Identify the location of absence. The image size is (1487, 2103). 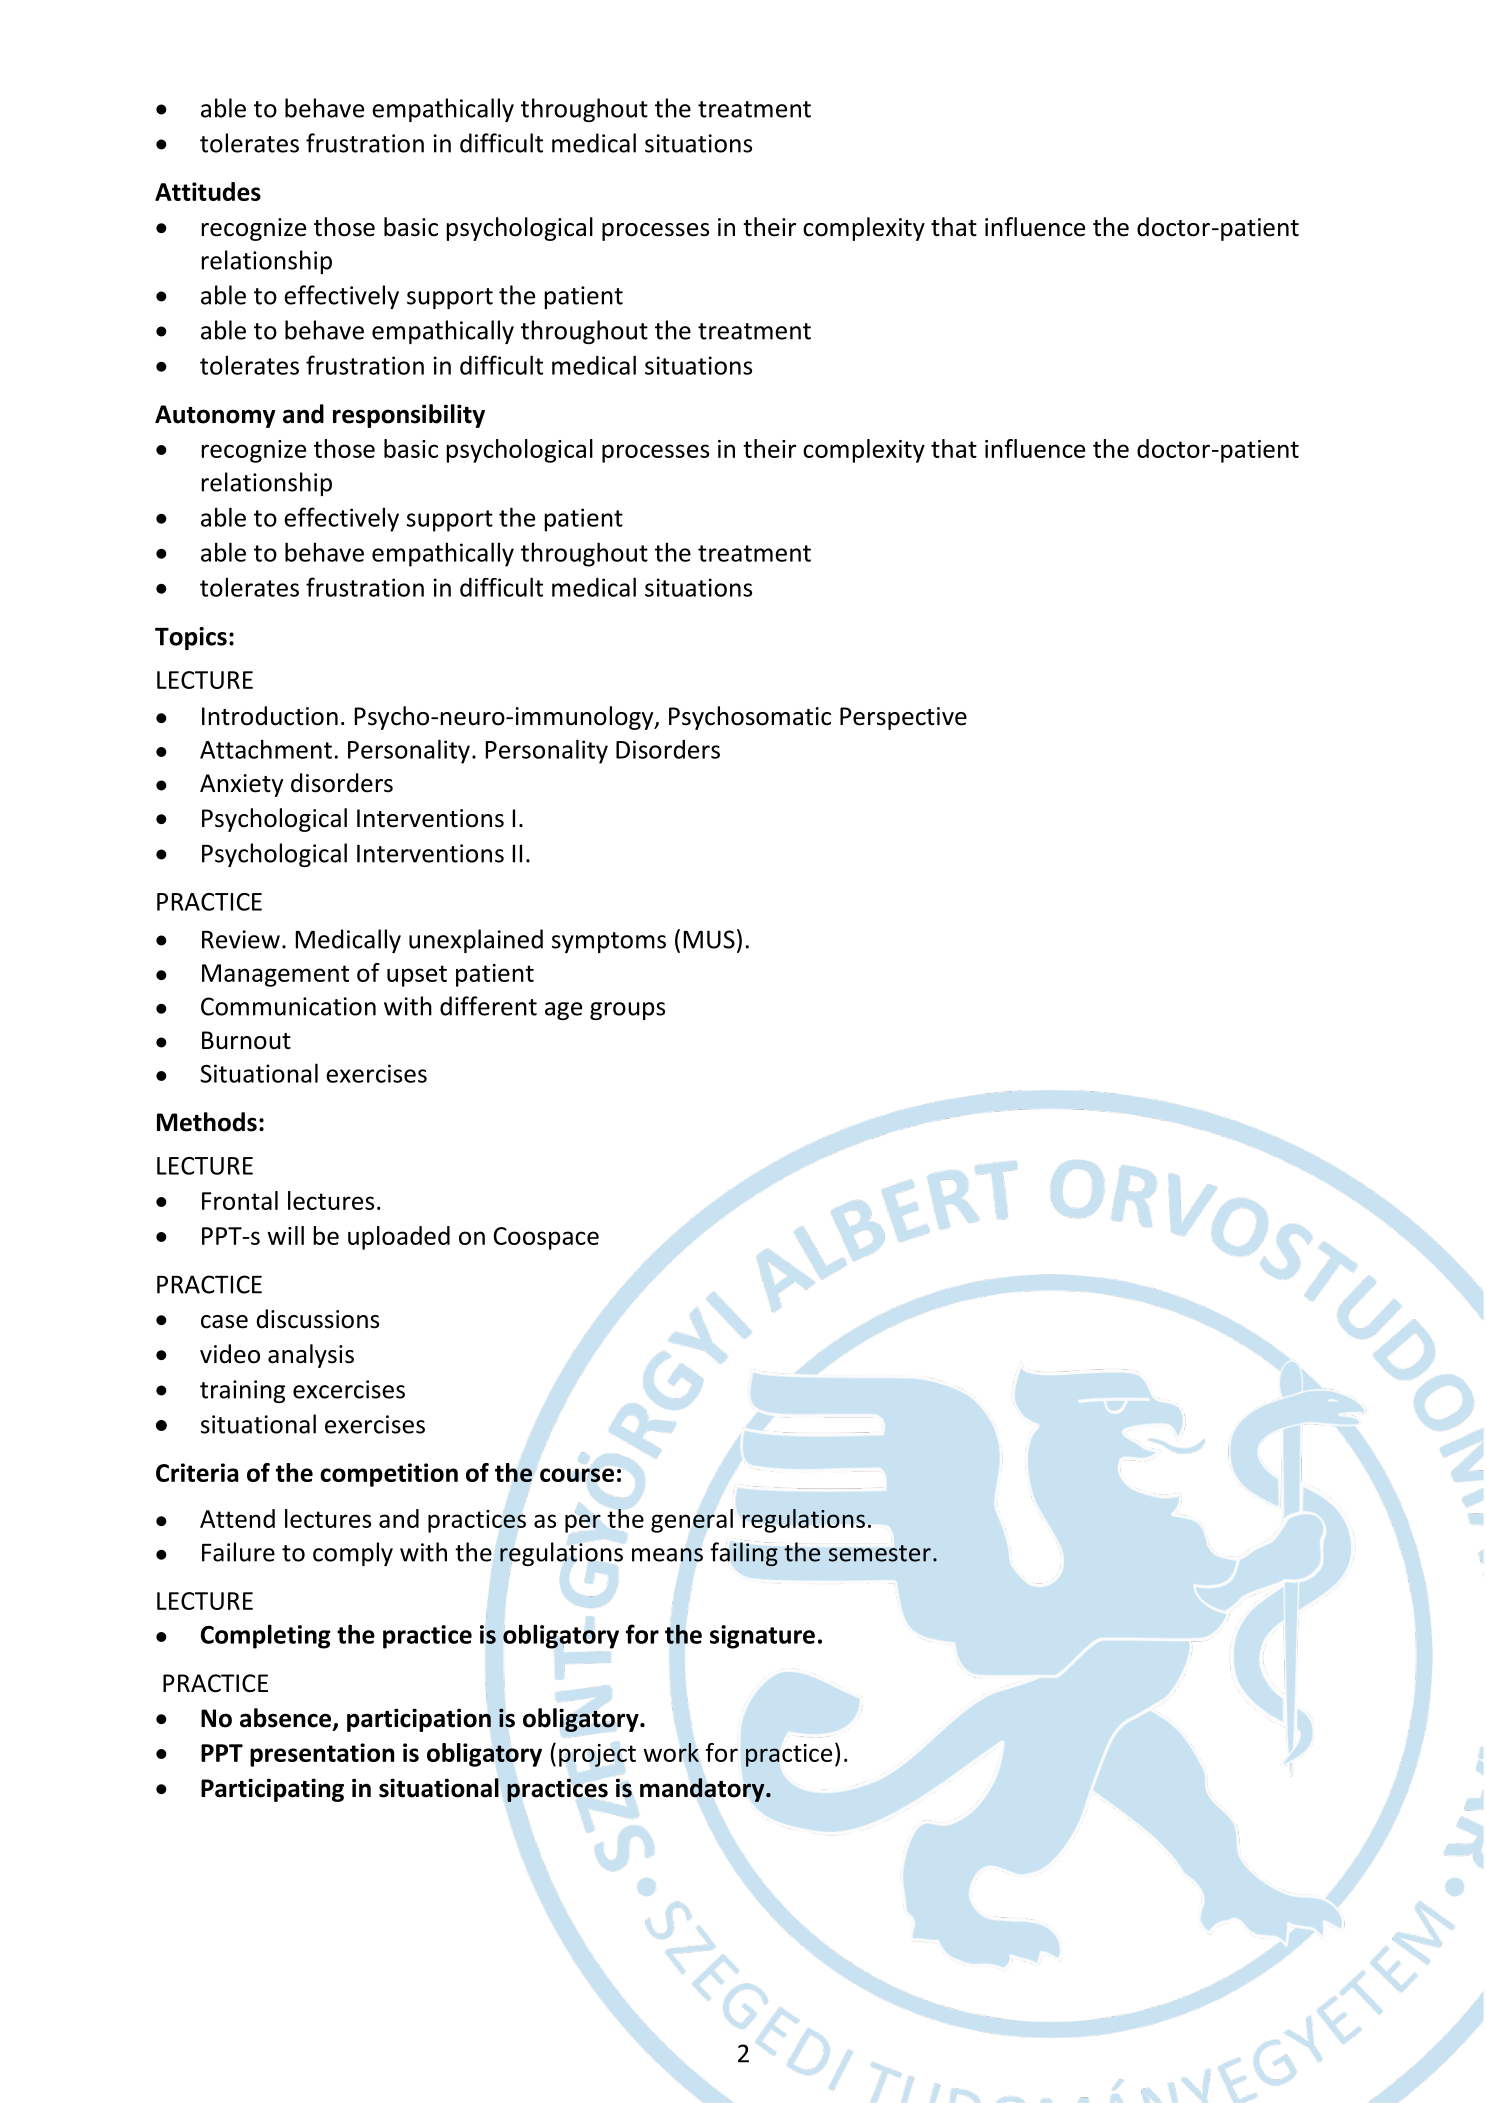
(287, 1719).
